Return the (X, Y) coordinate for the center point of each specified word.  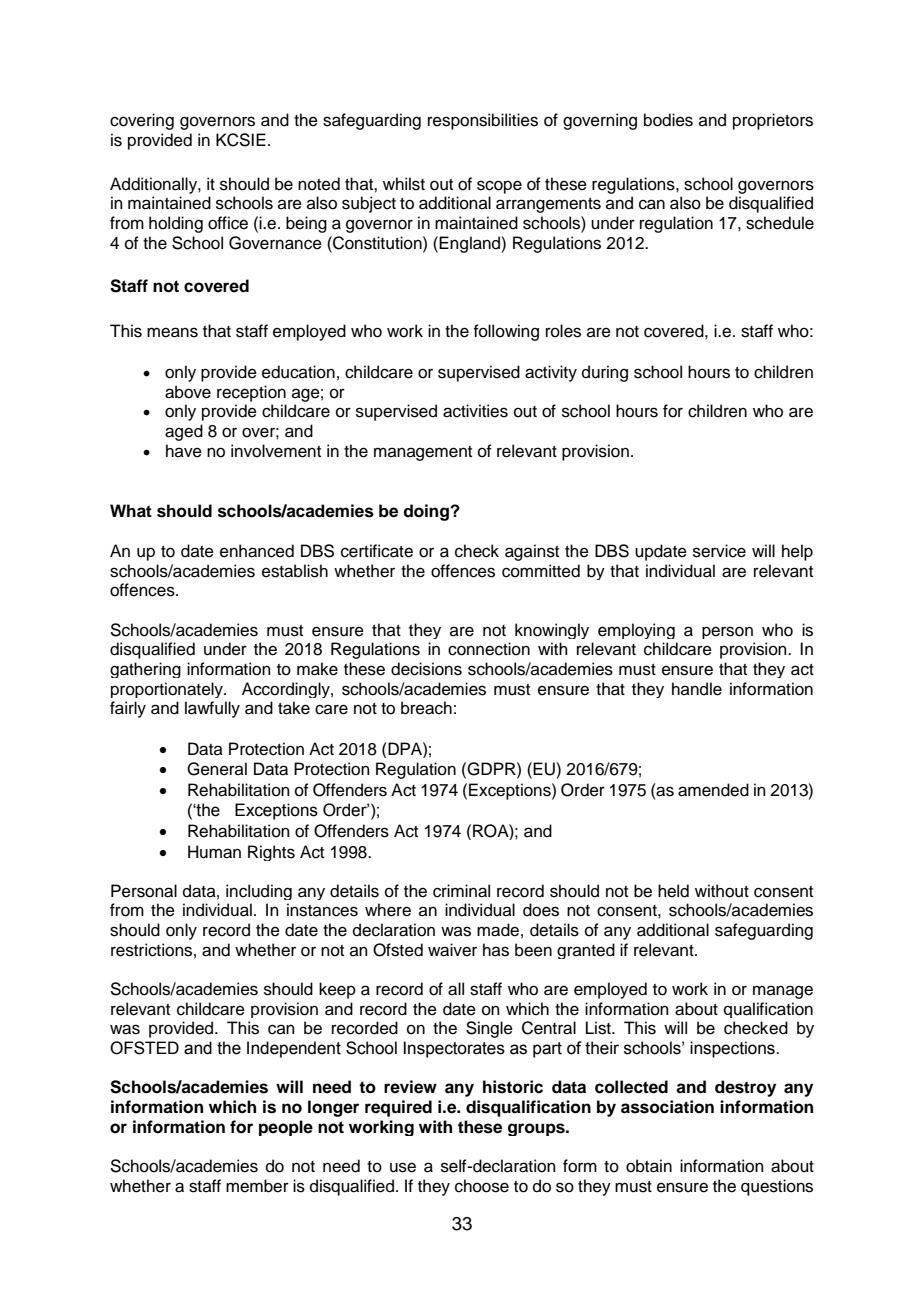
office (228, 223)
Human (214, 852)
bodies (668, 120)
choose (482, 1186)
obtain (649, 1166)
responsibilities (483, 121)
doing (427, 512)
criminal (461, 891)
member (257, 1186)
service (719, 551)
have (184, 451)
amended (713, 790)
